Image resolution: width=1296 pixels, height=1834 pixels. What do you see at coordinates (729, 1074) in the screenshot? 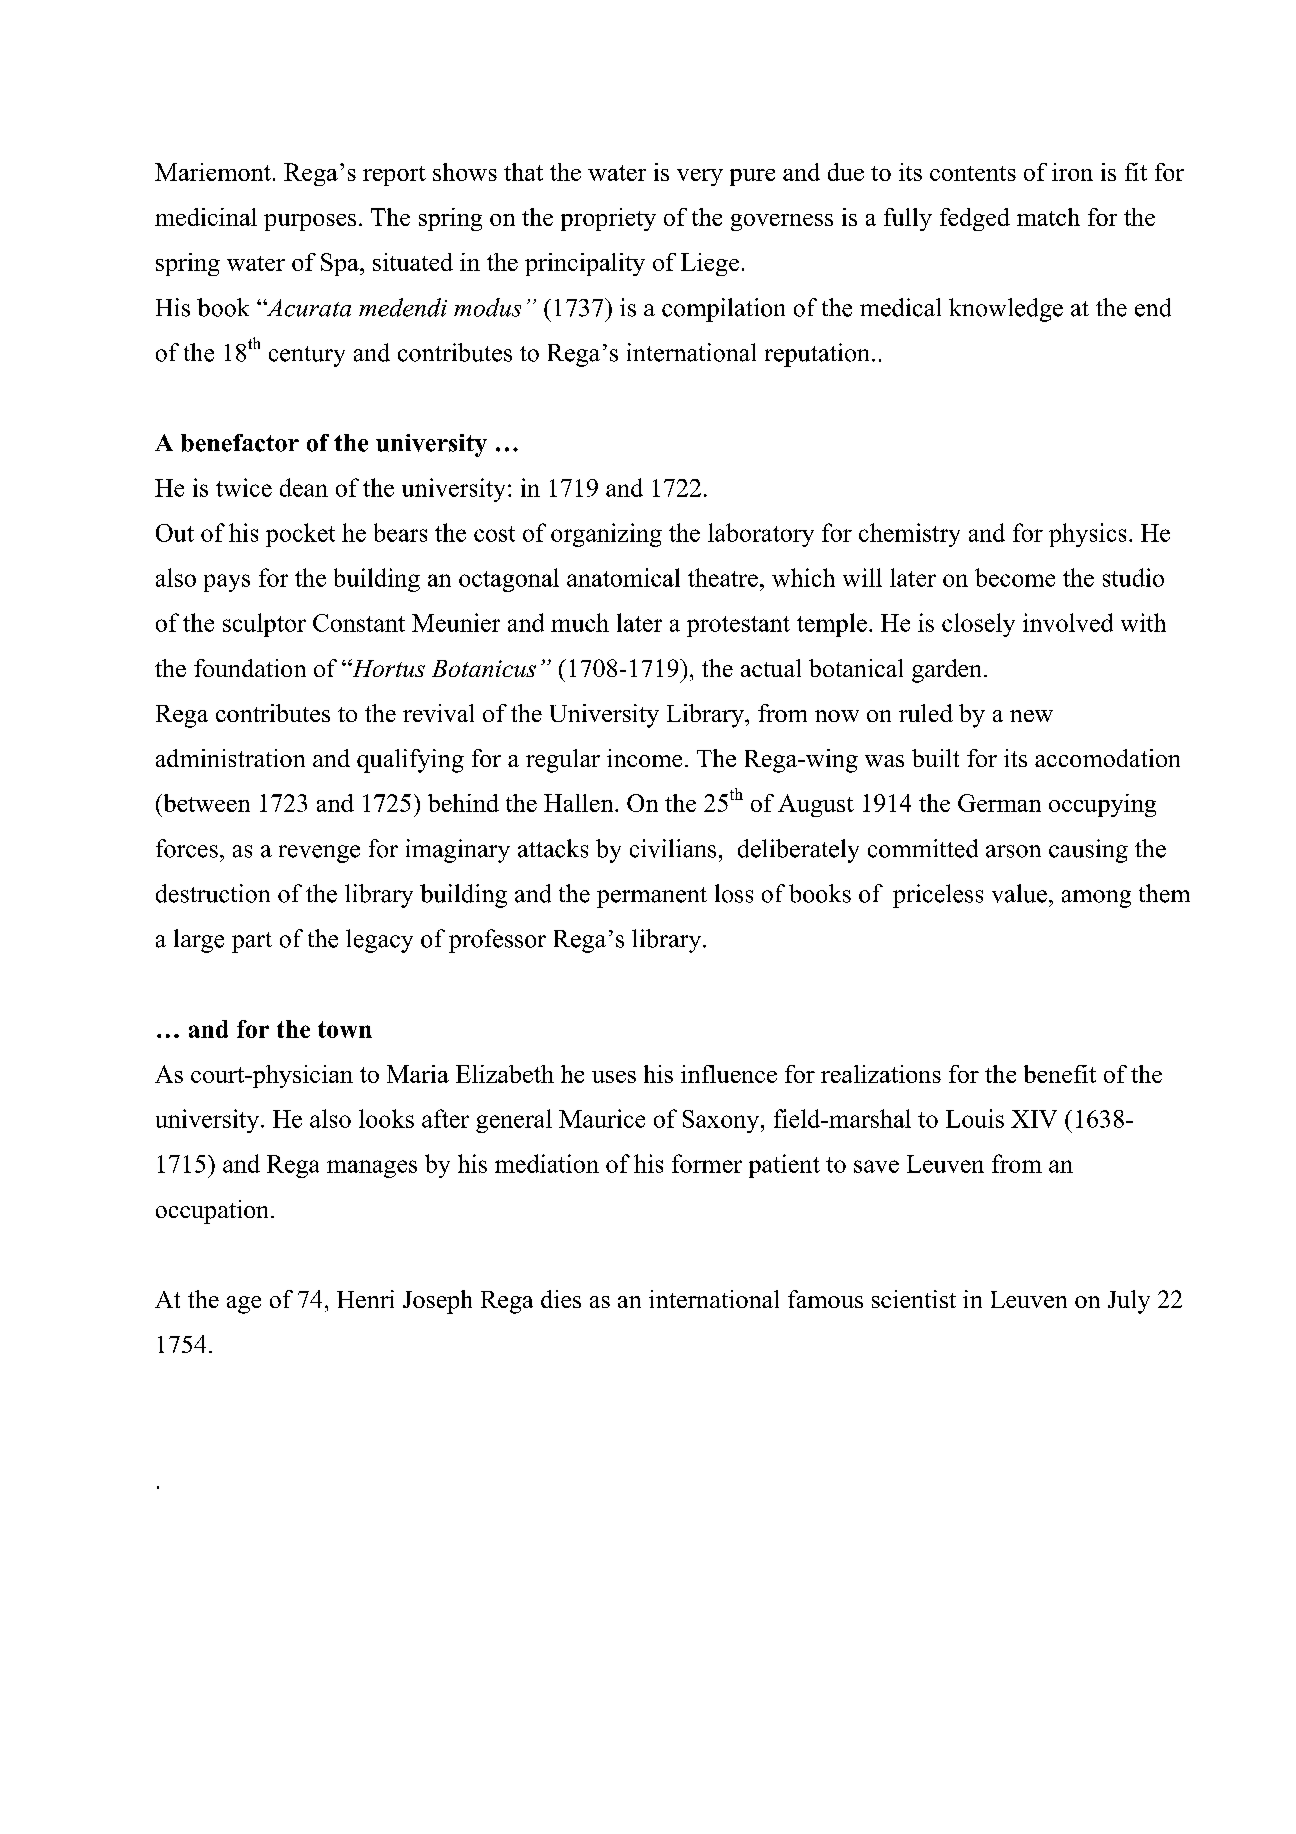
I see `influence` at bounding box center [729, 1074].
